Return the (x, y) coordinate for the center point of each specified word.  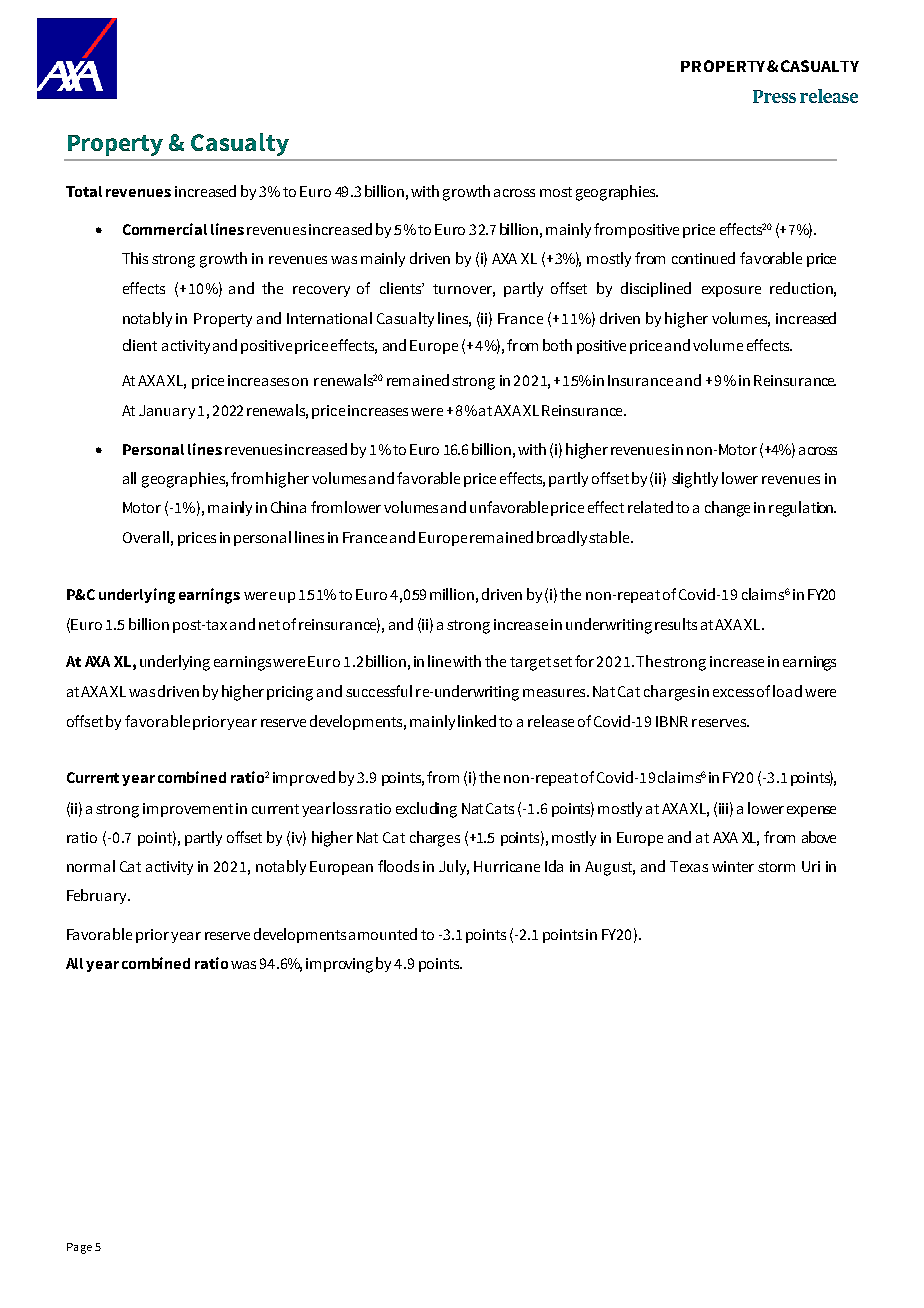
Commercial (165, 229)
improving (339, 965)
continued (703, 258)
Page (79, 1248)
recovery (321, 291)
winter (733, 866)
